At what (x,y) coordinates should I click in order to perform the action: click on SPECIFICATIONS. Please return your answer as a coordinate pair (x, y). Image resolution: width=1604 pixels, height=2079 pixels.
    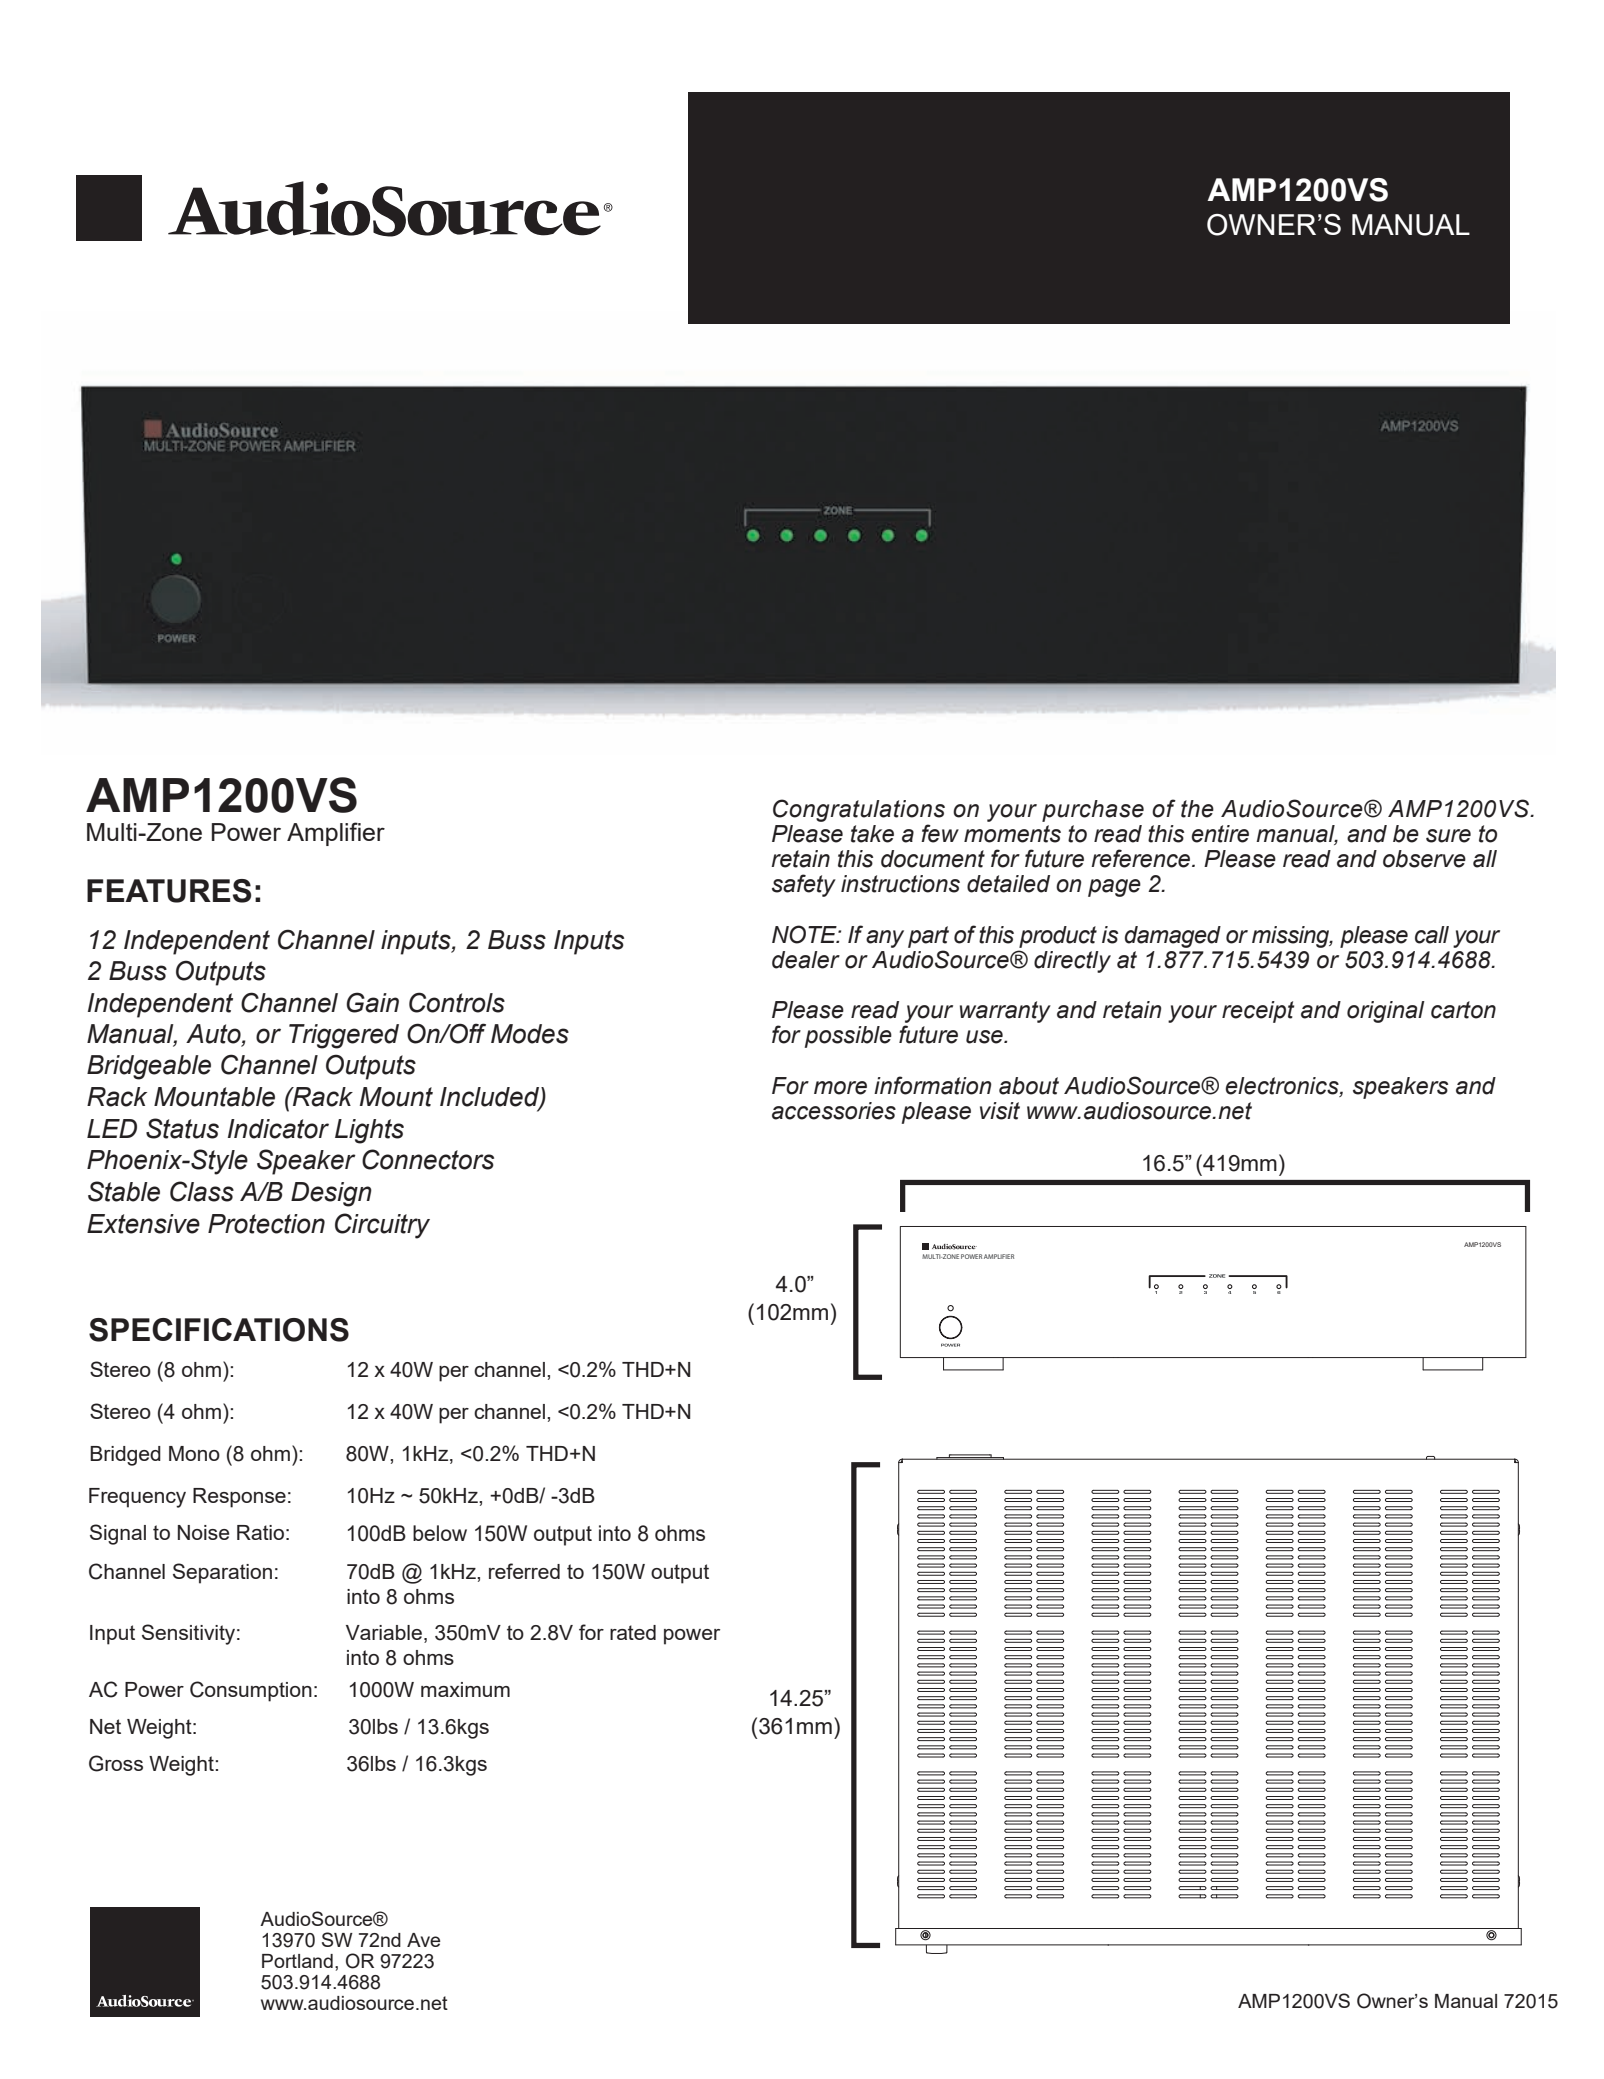
    Looking at the image, I should click on (219, 1330).
